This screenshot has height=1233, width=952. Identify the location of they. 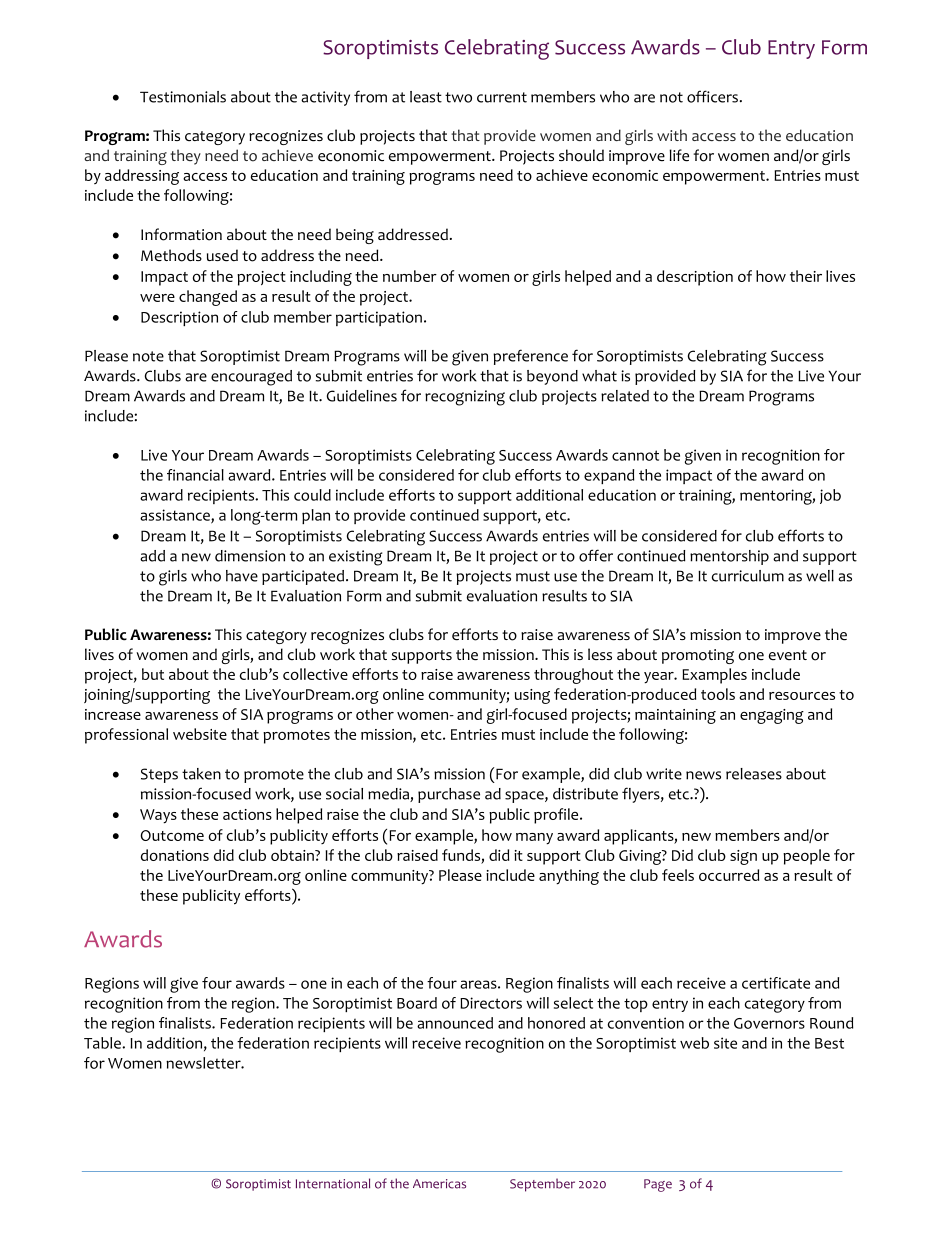
(185, 157).
